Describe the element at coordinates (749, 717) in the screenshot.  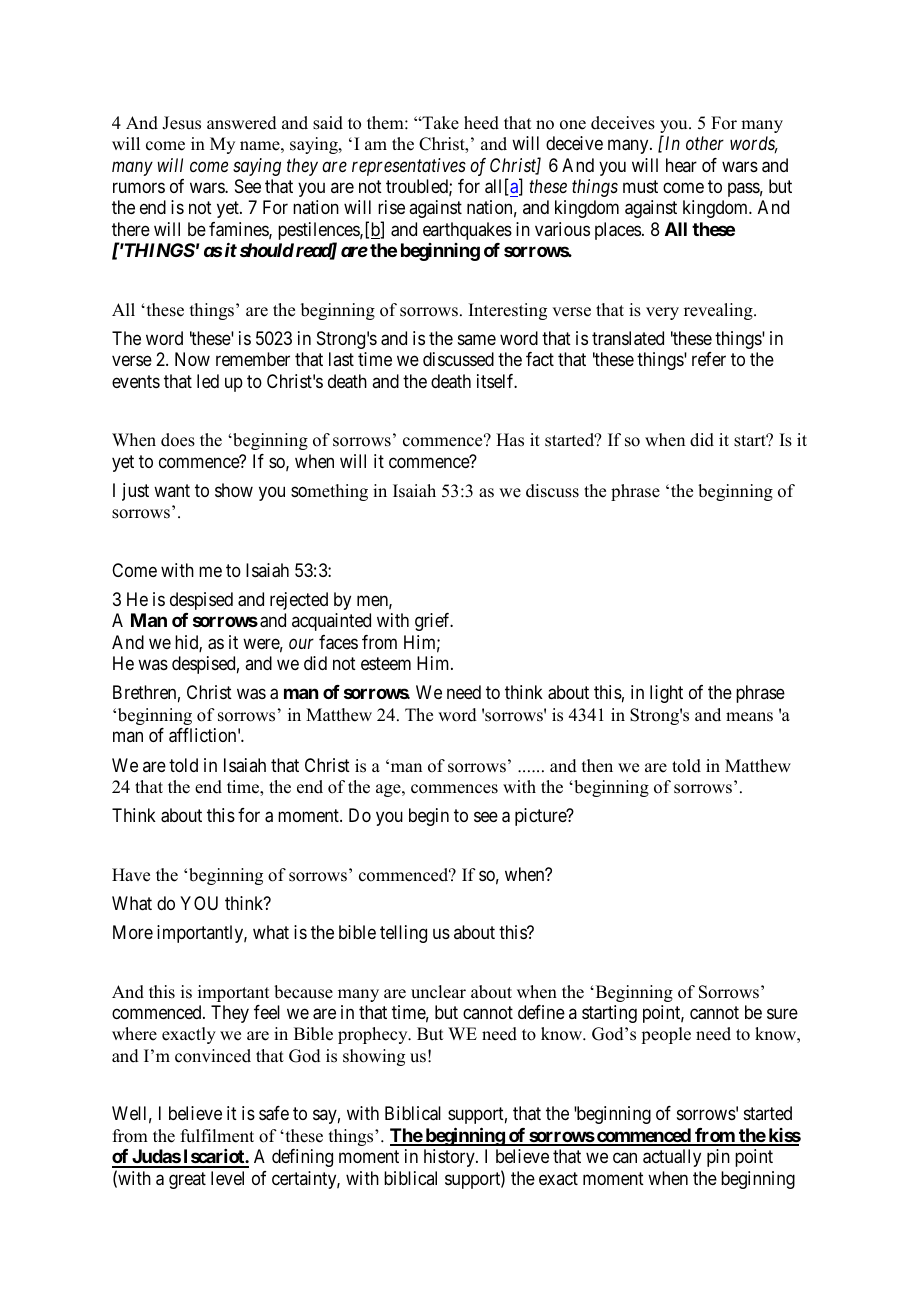
I see `means` at that location.
